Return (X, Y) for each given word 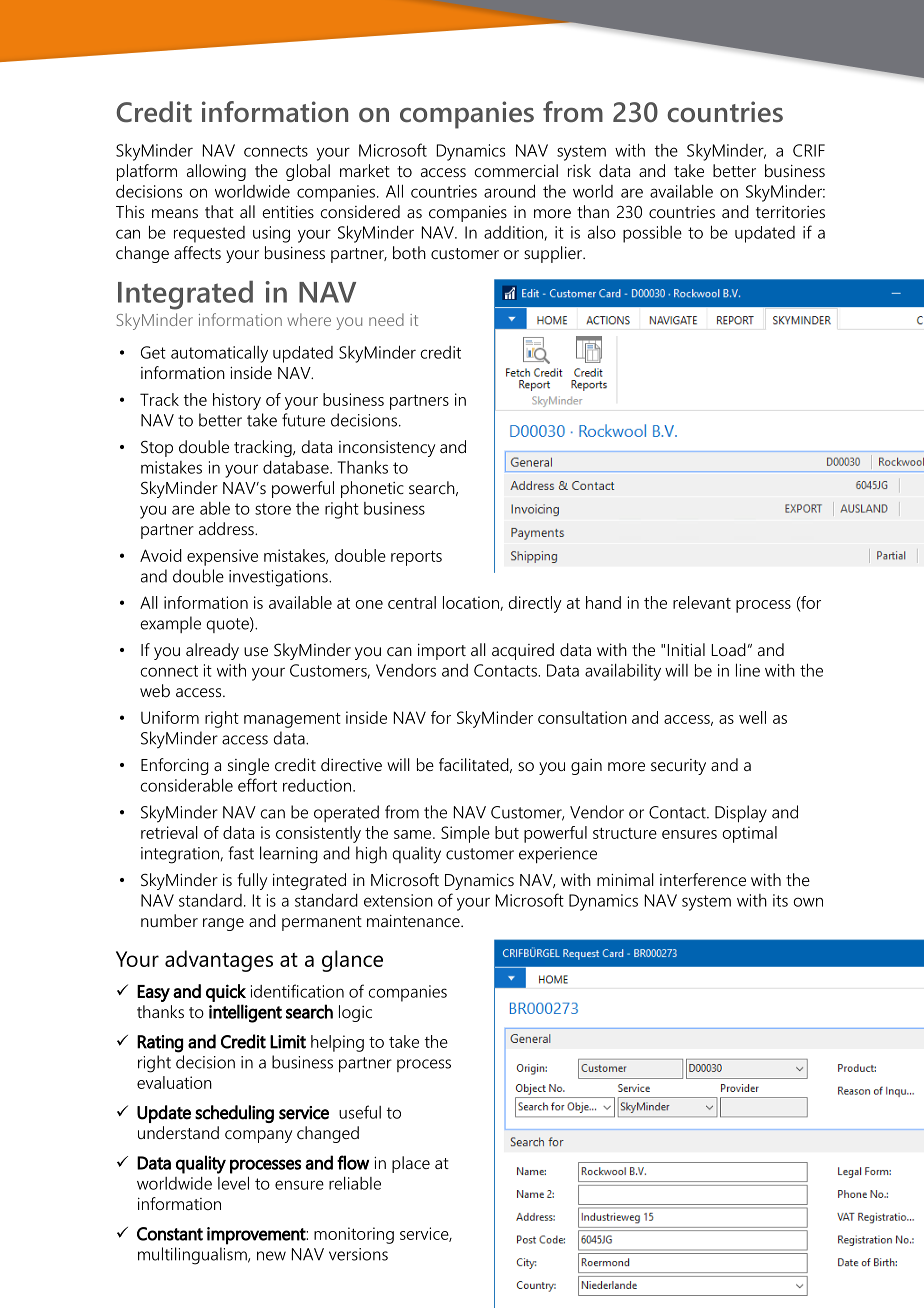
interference (703, 879)
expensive (222, 557)
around (509, 191)
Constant (170, 1234)
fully (252, 881)
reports (416, 558)
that (219, 211)
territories (790, 212)
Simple (465, 834)
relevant (702, 602)
